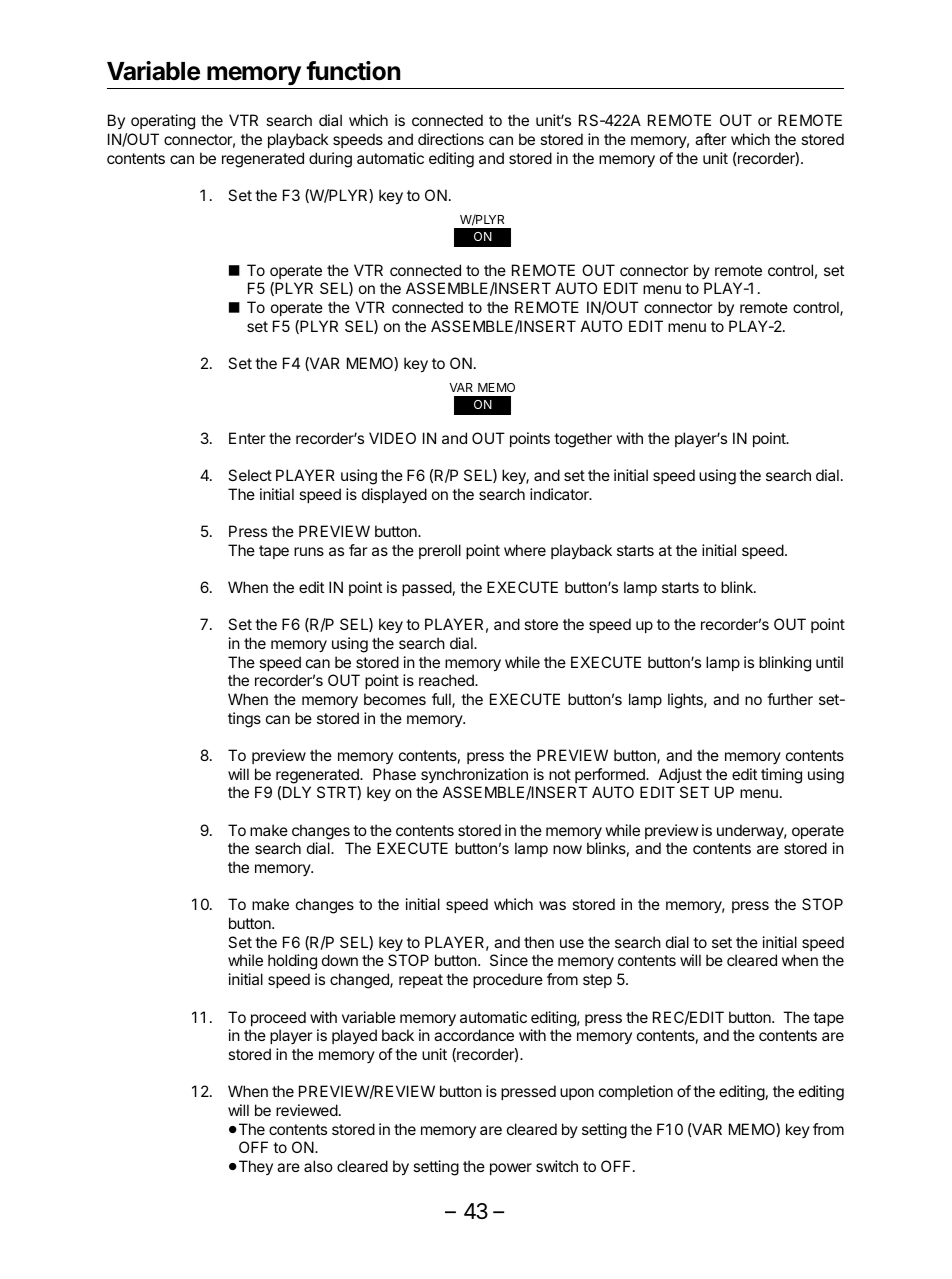 The image size is (952, 1279). Describe the element at coordinates (560, 494) in the page. I see `indicator` at that location.
